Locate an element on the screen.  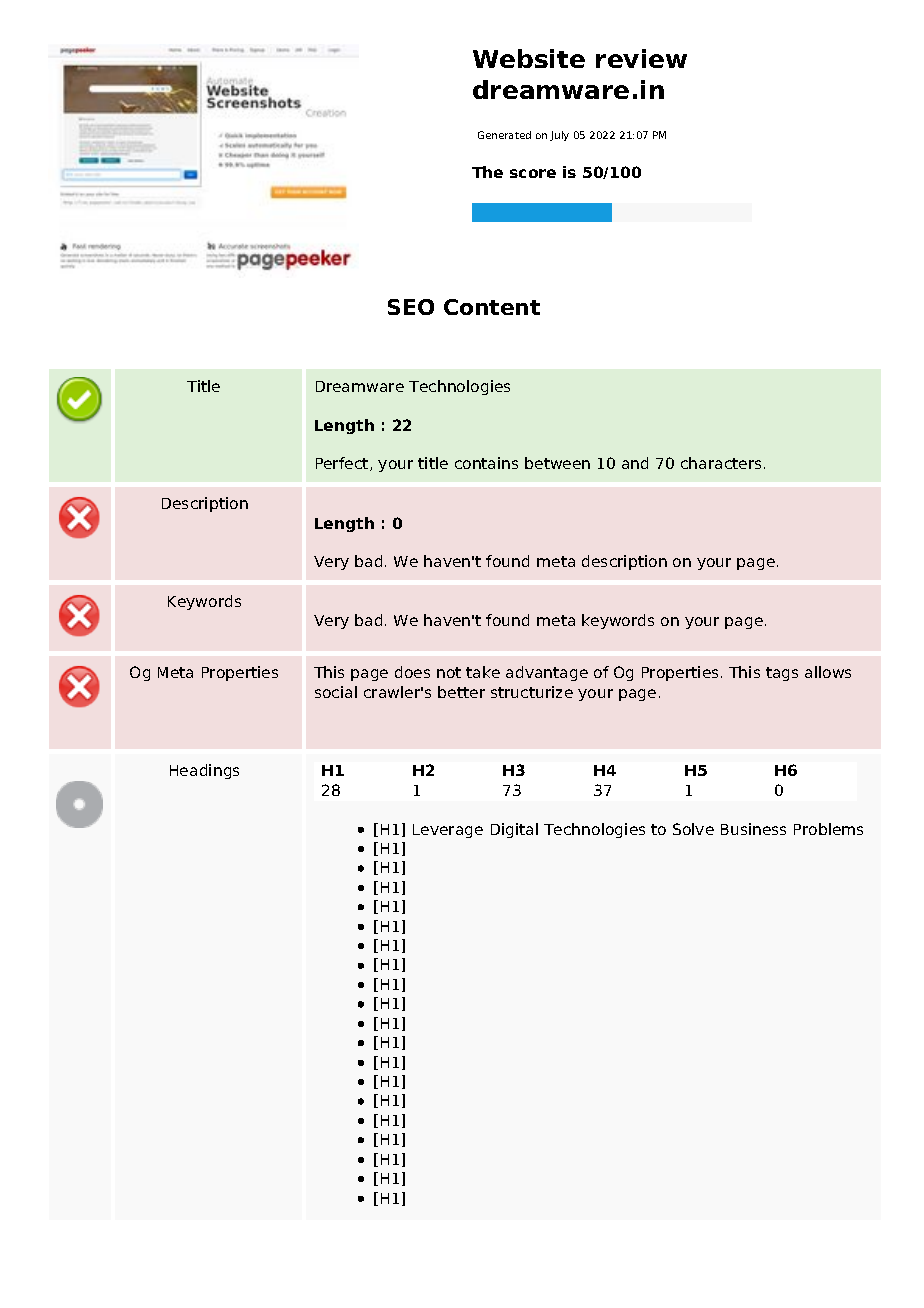
contains is located at coordinates (486, 463).
